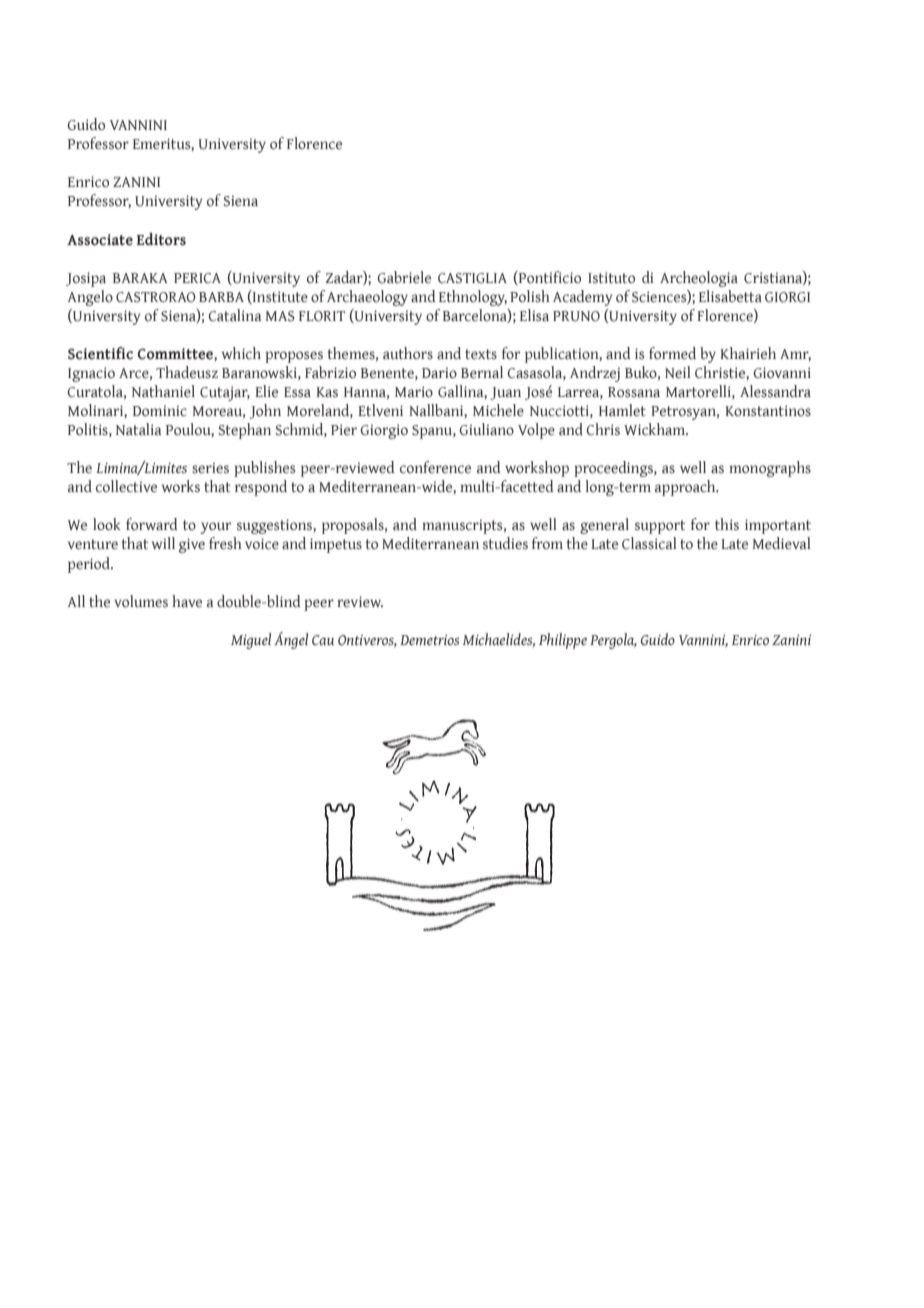 The height and width of the screenshot is (1308, 924). I want to click on Demetrios, so click(430, 640).
